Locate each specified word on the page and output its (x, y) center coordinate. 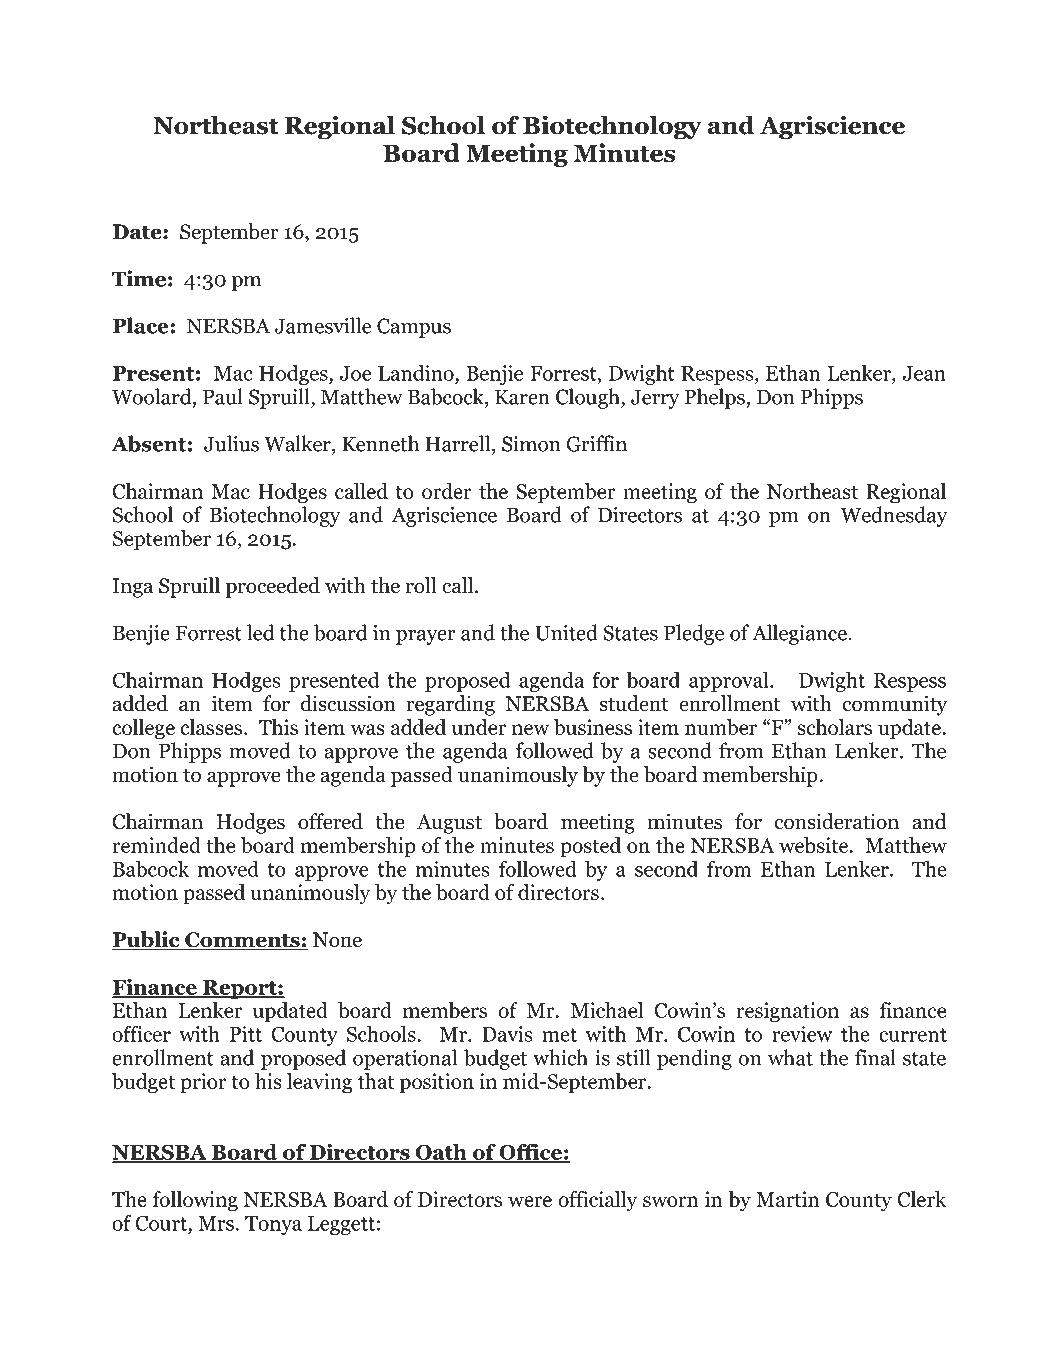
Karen (522, 397)
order (447, 491)
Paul (223, 396)
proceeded (273, 587)
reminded (156, 845)
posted (590, 847)
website (815, 845)
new (530, 729)
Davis (507, 1034)
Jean (924, 373)
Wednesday (894, 516)
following (195, 1201)
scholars (834, 727)
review (802, 1034)
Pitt (246, 1034)
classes (212, 727)
